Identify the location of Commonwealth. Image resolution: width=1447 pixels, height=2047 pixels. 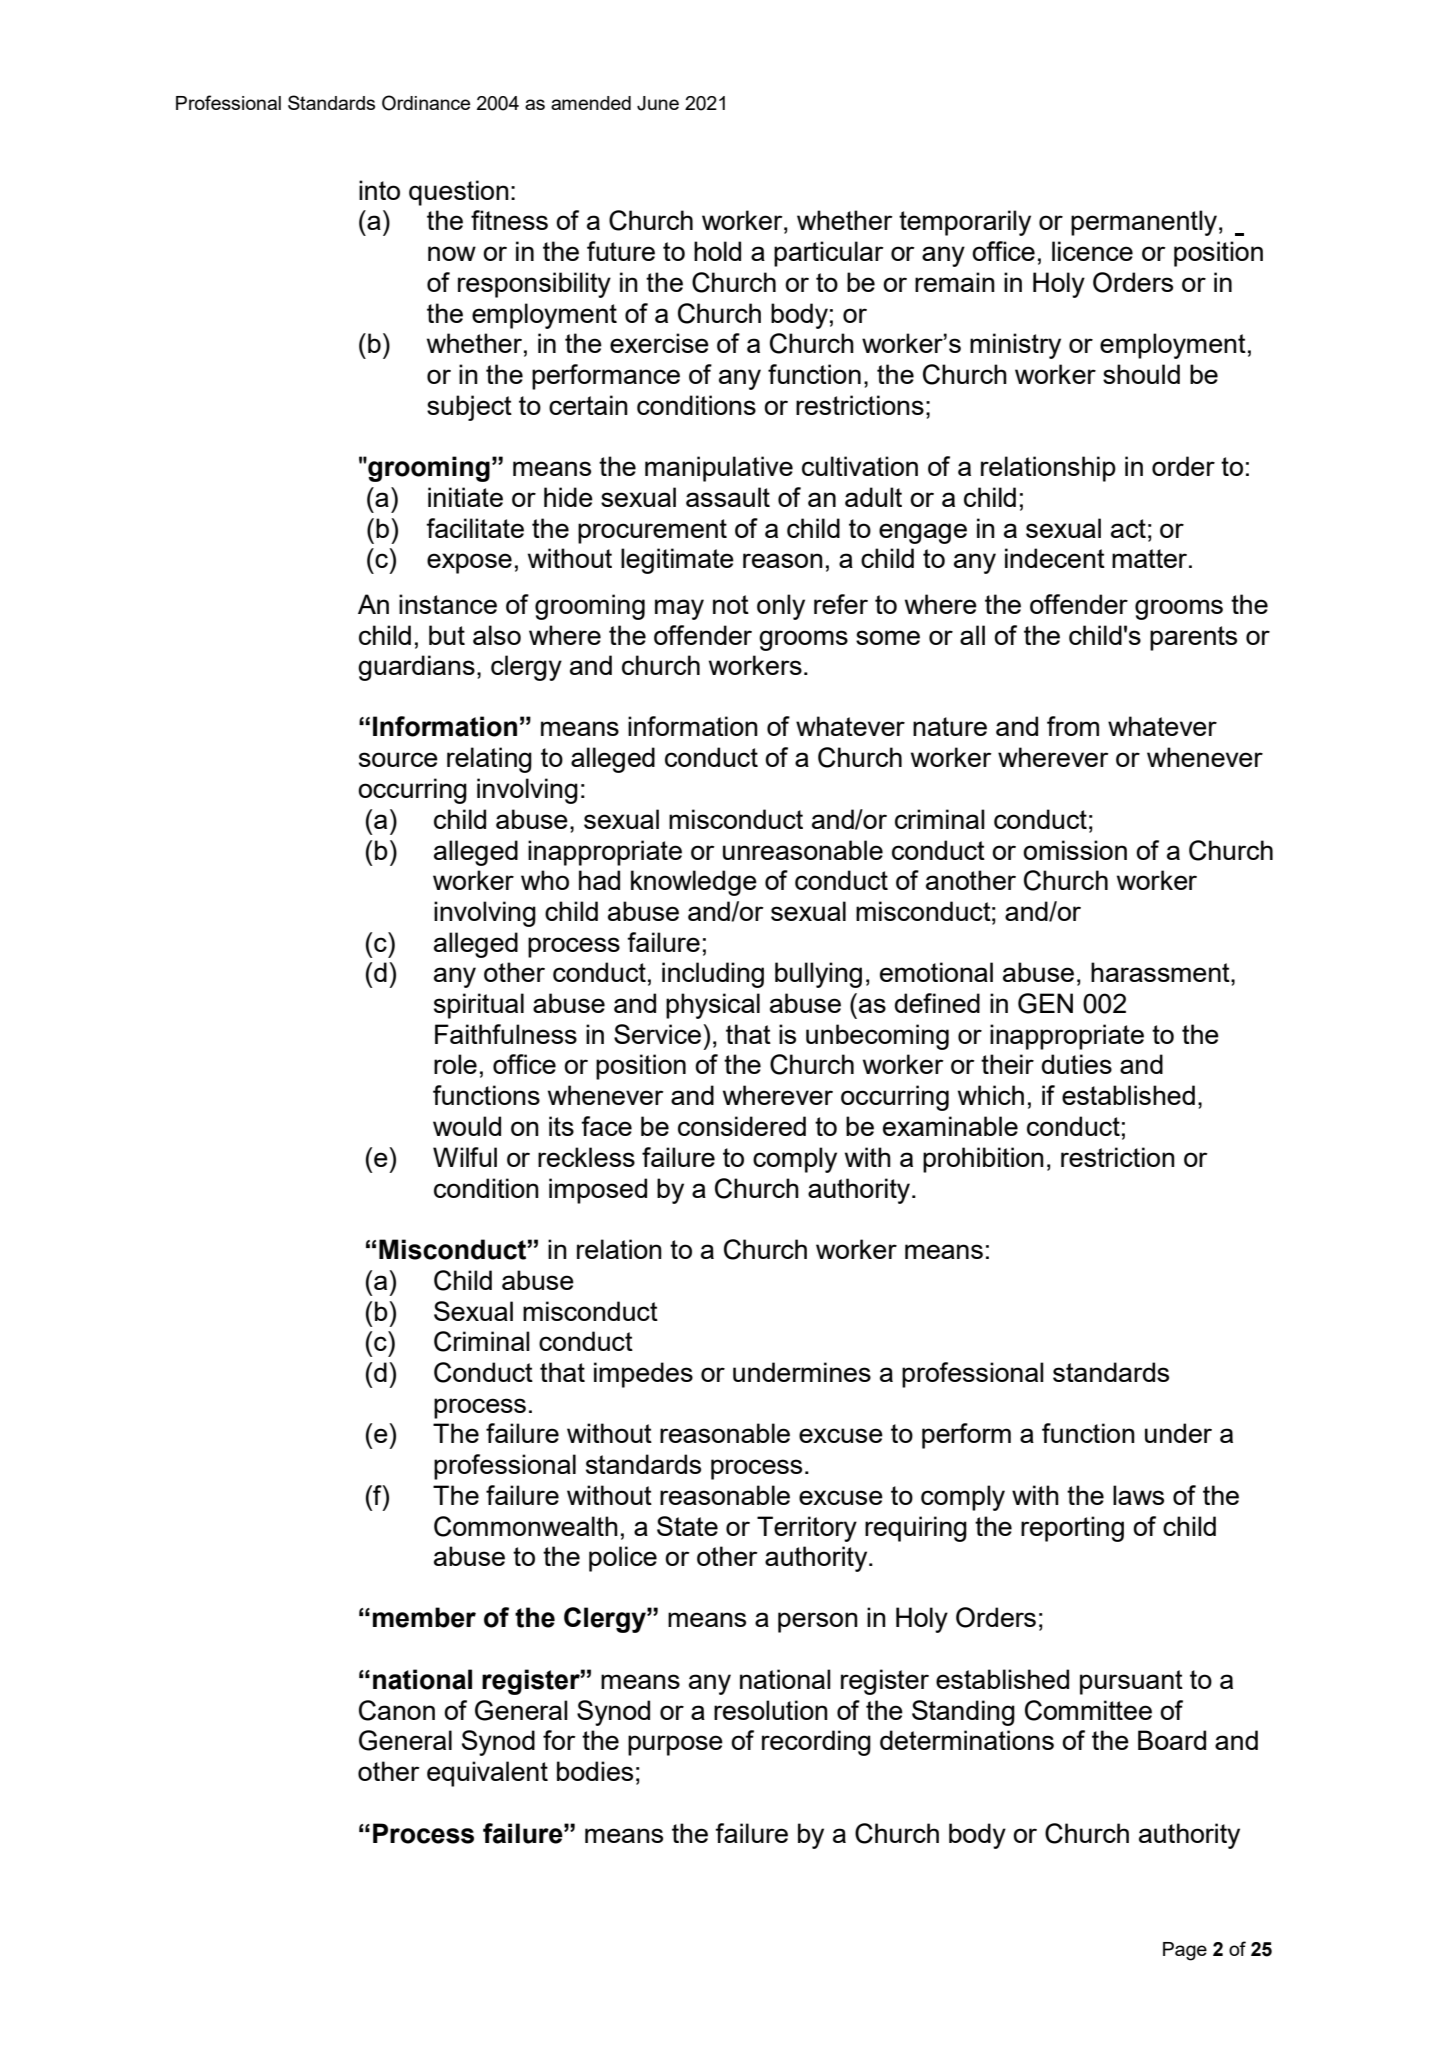
(526, 1526).
